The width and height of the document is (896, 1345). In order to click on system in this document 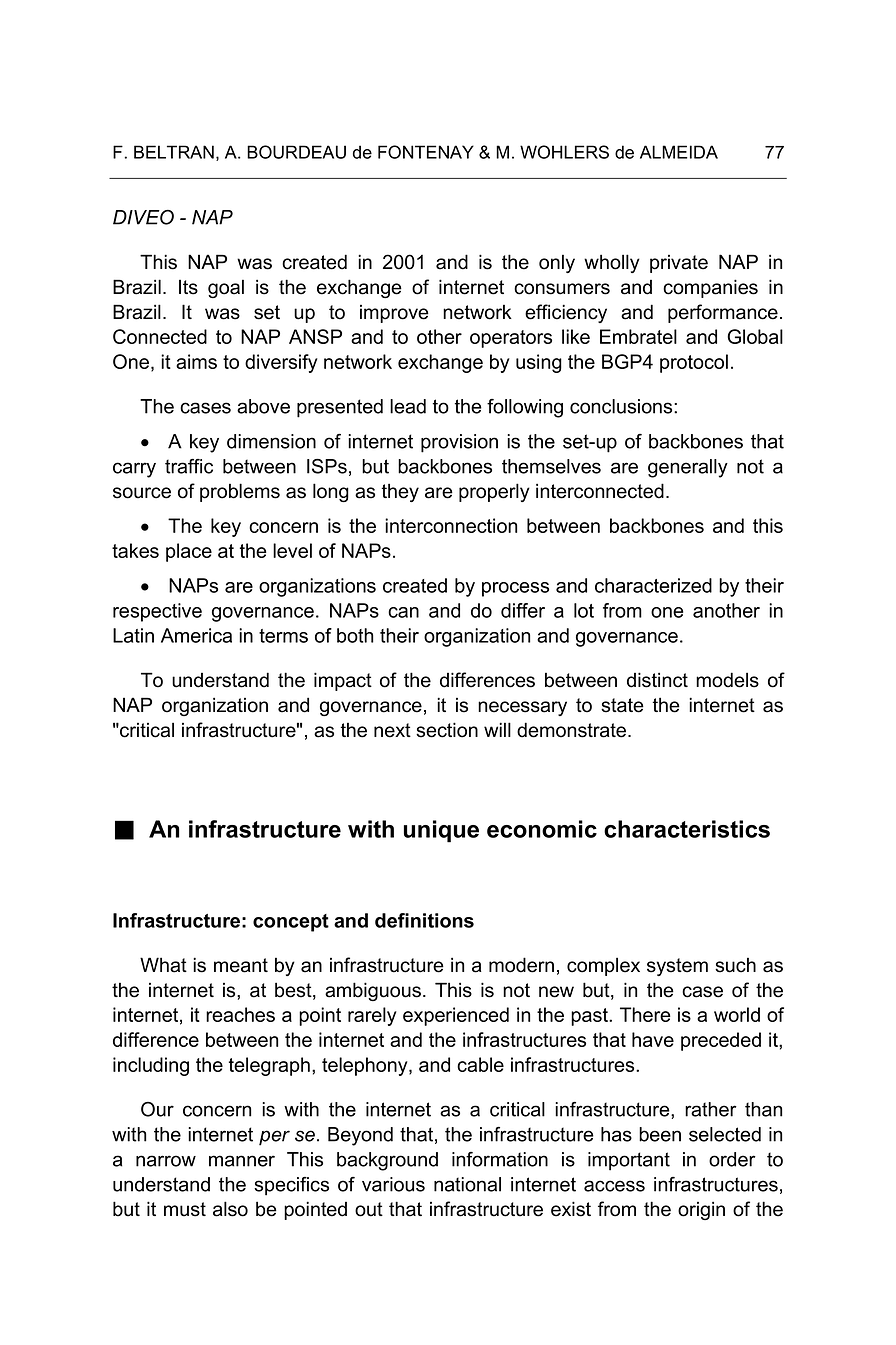, I will do `click(677, 967)`.
